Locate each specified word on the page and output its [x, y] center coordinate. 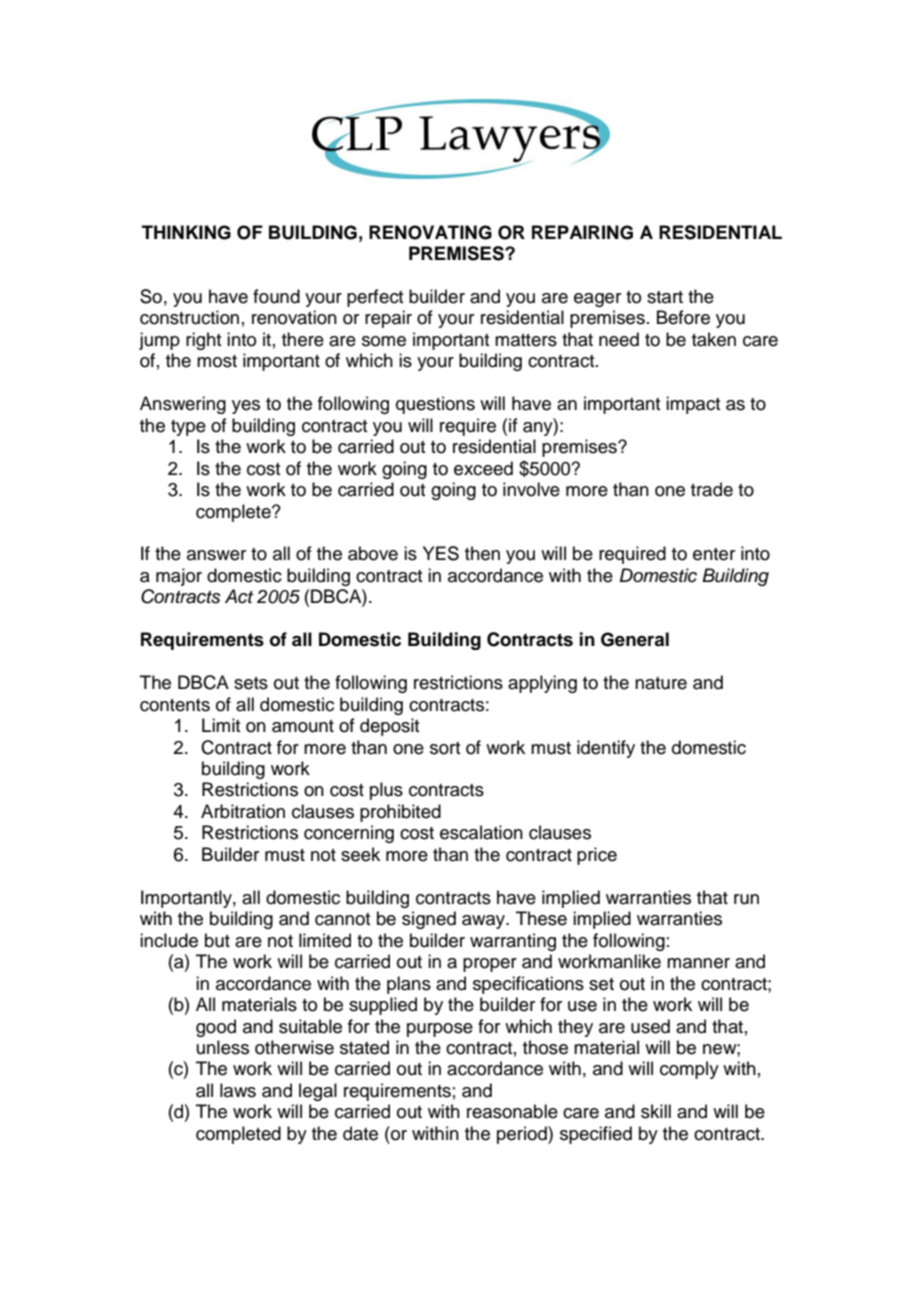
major [179, 577]
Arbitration [243, 811]
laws [238, 1090]
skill [656, 1111]
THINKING [186, 232]
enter [714, 554]
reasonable [512, 1111]
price [597, 856]
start [665, 297]
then [482, 553]
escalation [481, 832]
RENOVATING [430, 232]
